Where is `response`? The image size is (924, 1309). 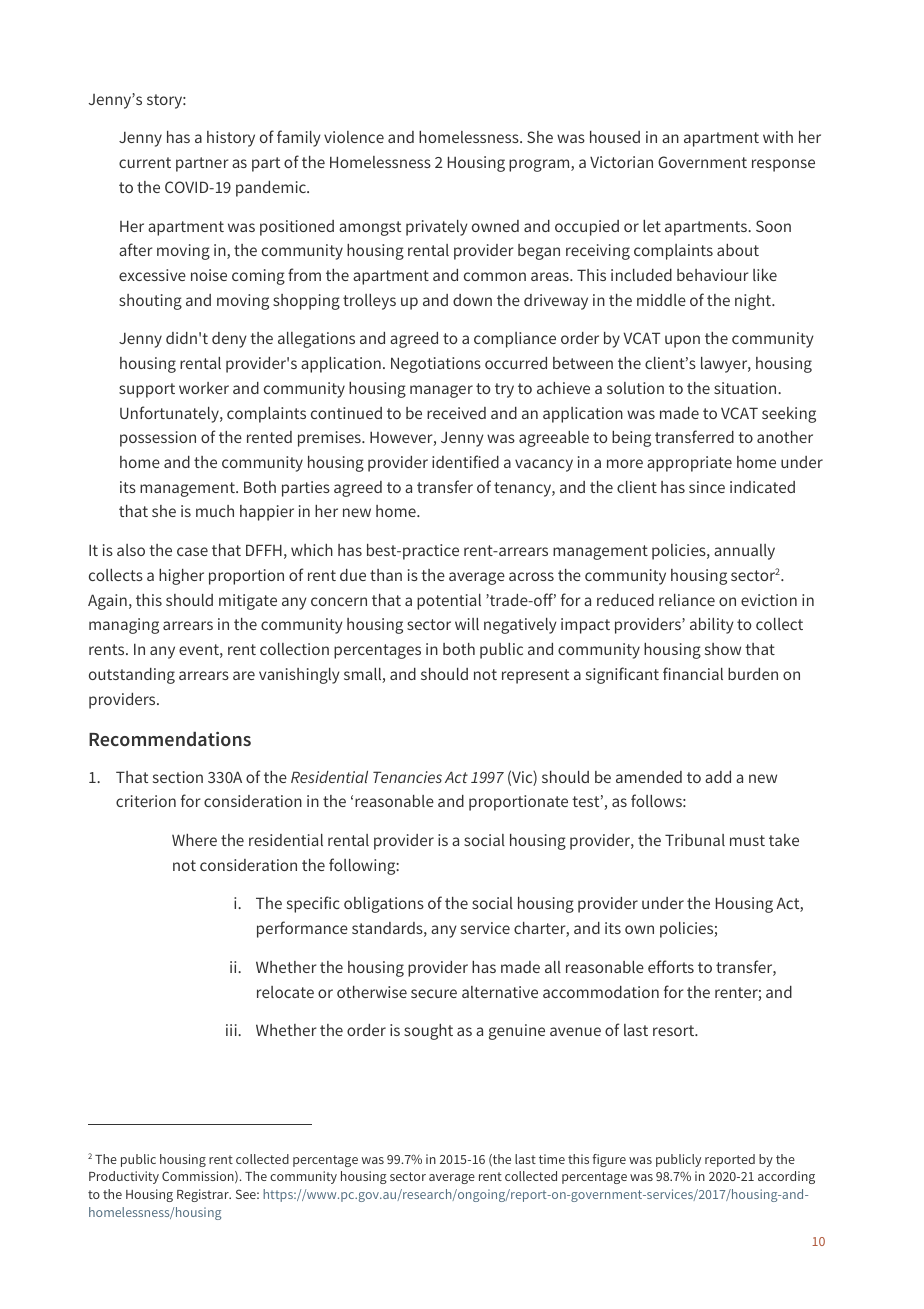
response is located at coordinates (783, 165).
